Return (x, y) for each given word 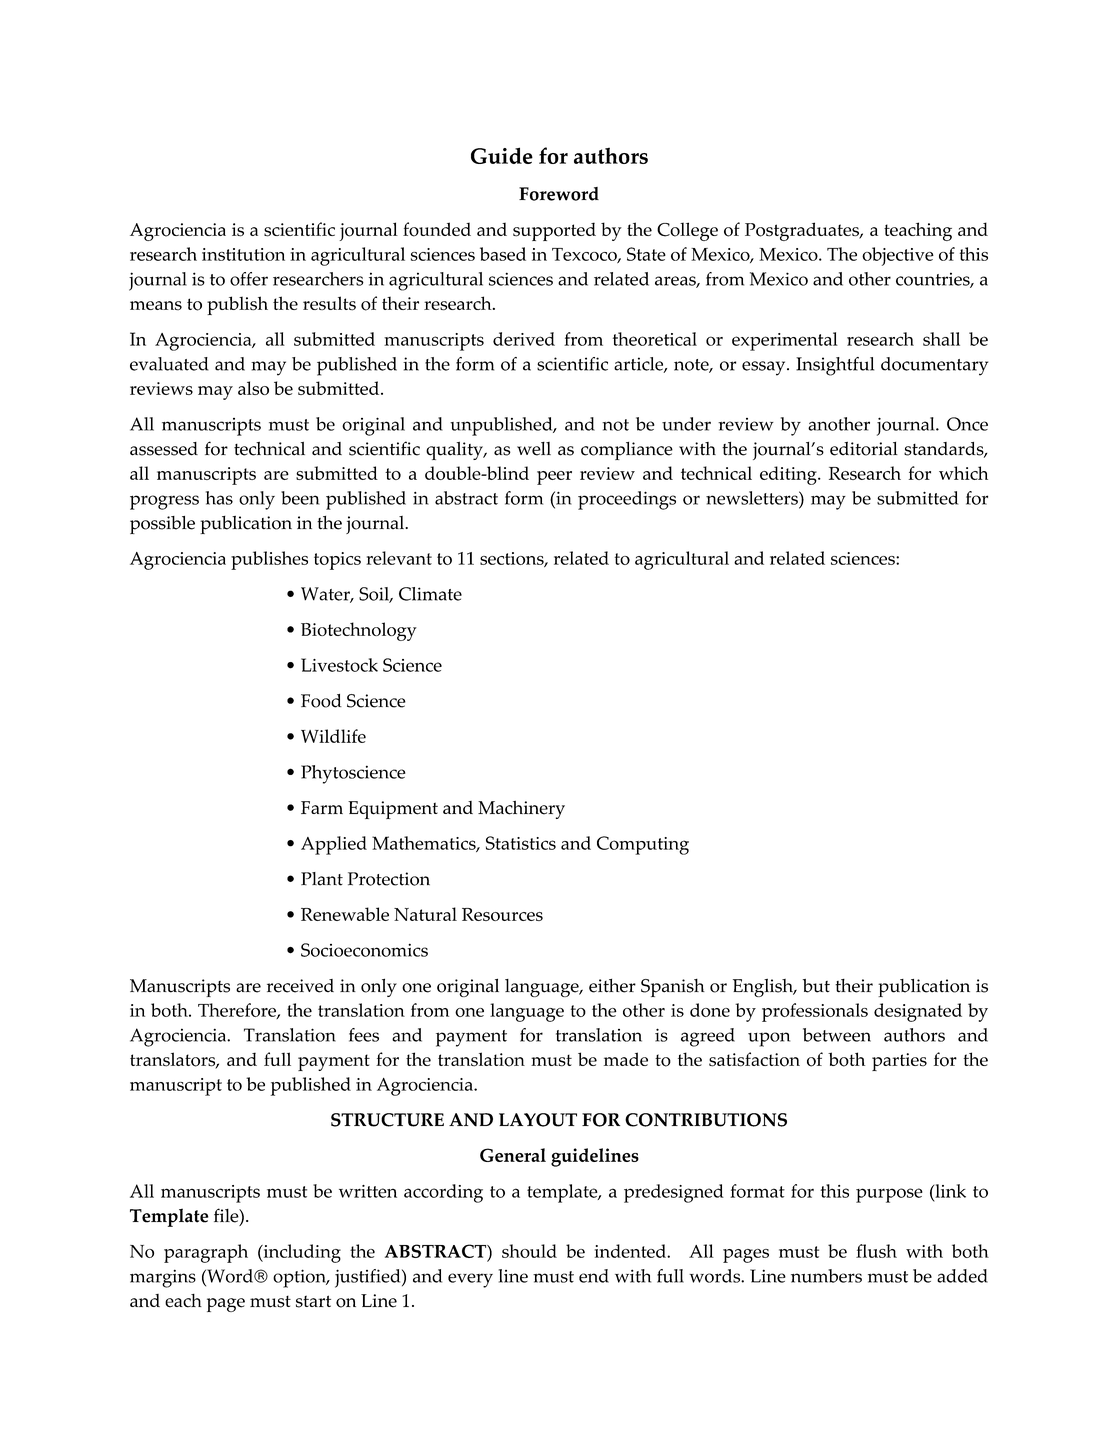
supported (554, 231)
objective (898, 256)
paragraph (206, 1253)
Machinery (521, 810)
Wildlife (333, 736)
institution (243, 254)
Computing (643, 845)
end (594, 1276)
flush (876, 1251)
